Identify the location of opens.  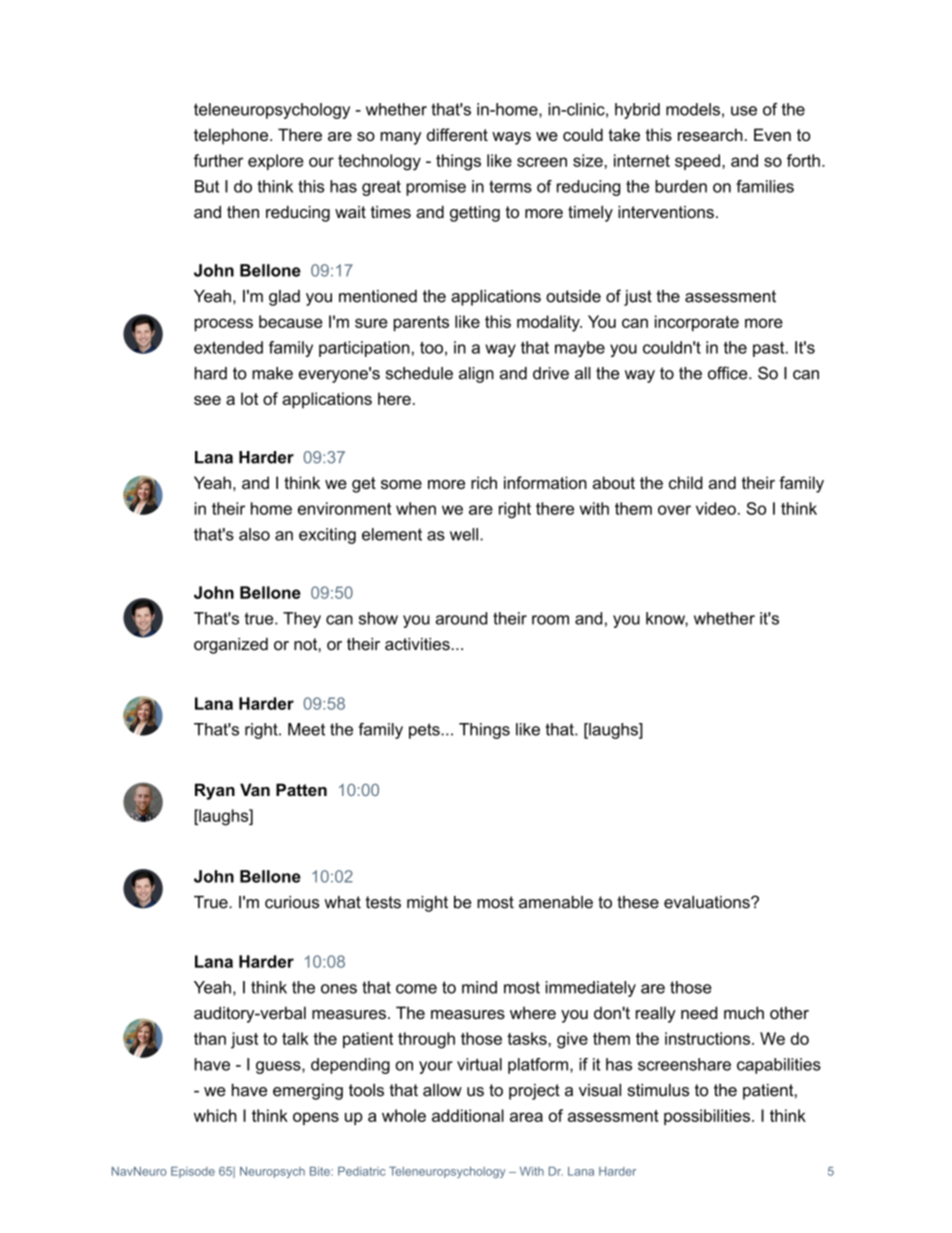
(316, 1118).
